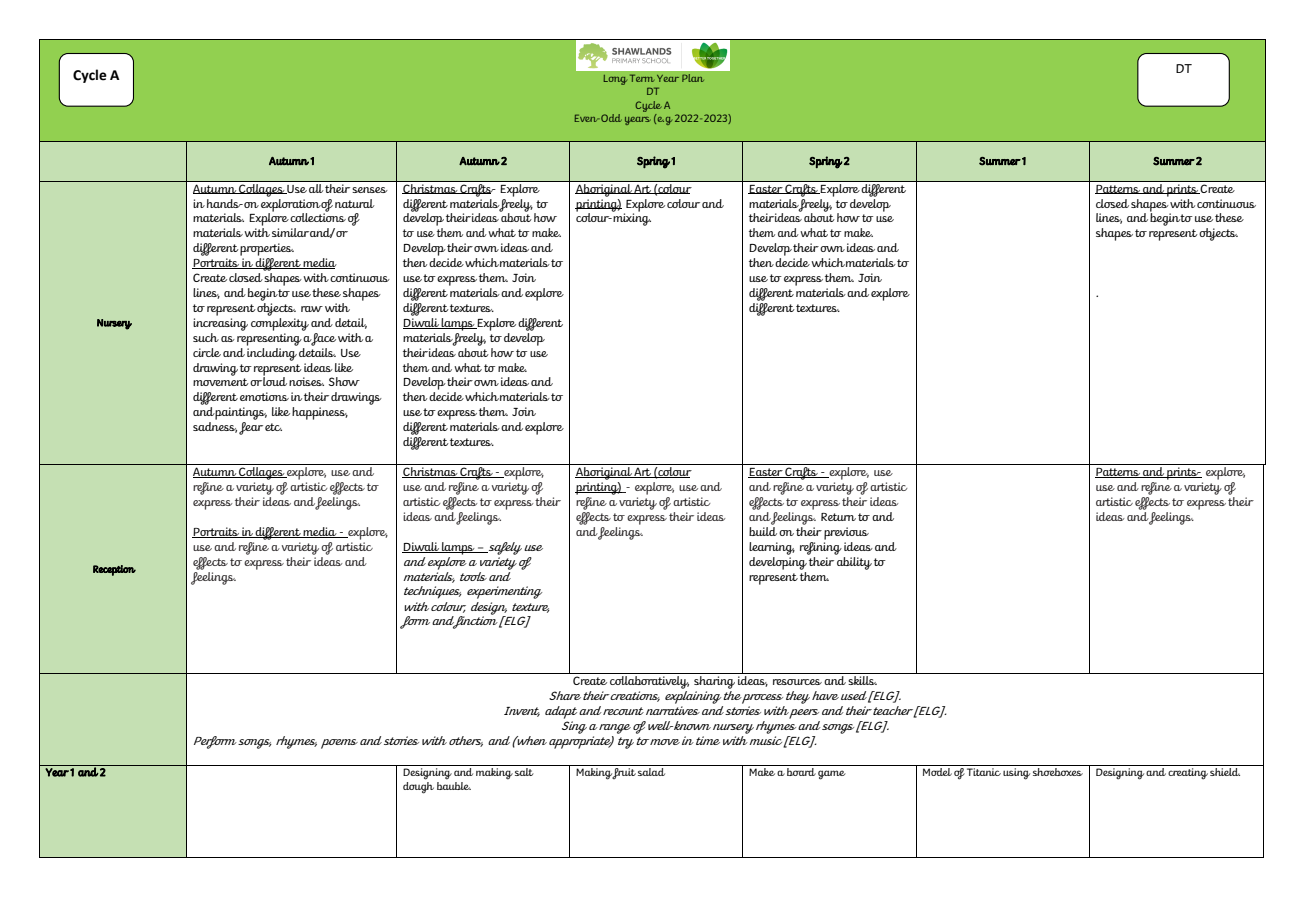 Image resolution: width=1308 pixels, height=924 pixels. Describe the element at coordinates (251, 428) in the page. I see `fear` at that location.
